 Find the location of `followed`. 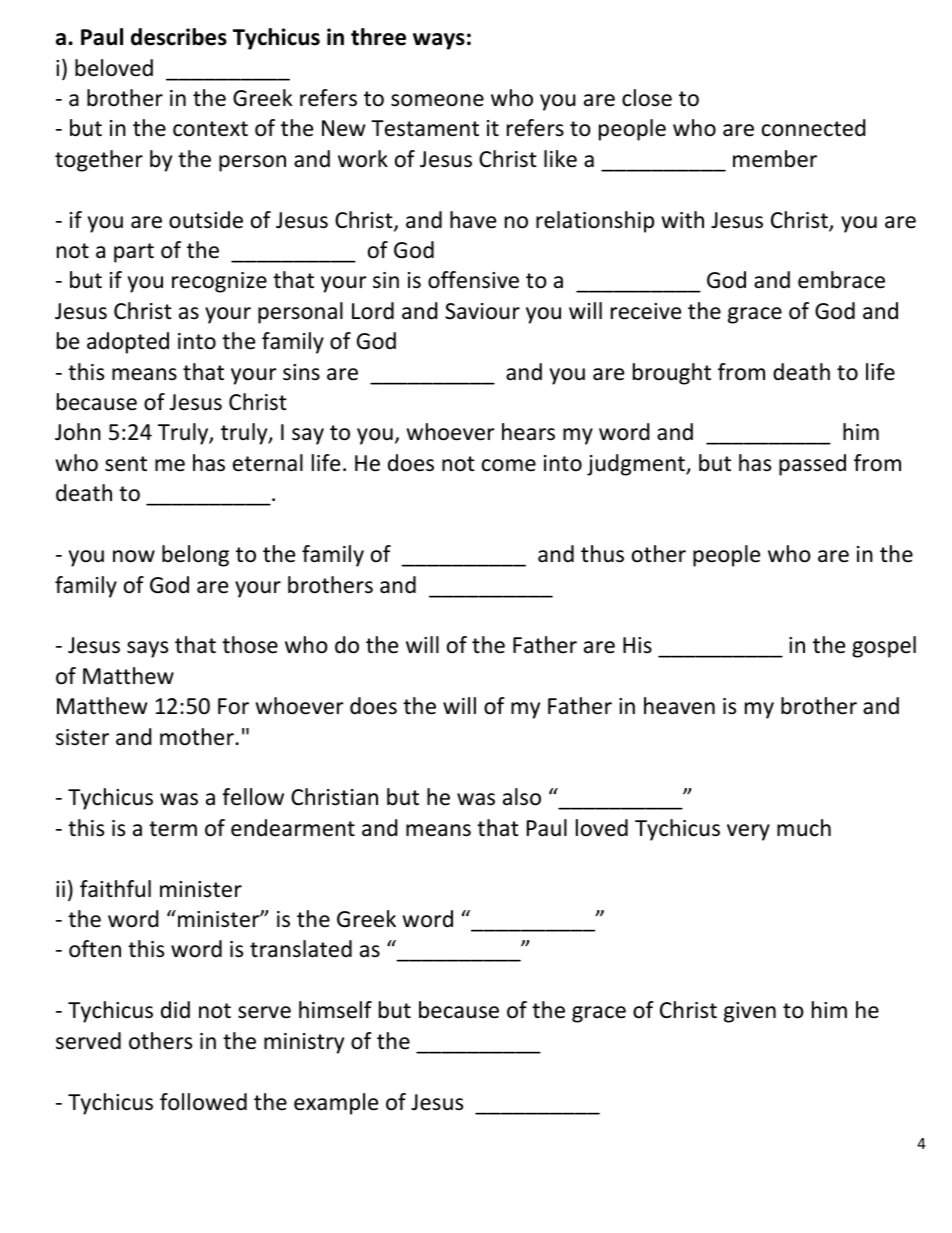

followed is located at coordinates (203, 1102).
